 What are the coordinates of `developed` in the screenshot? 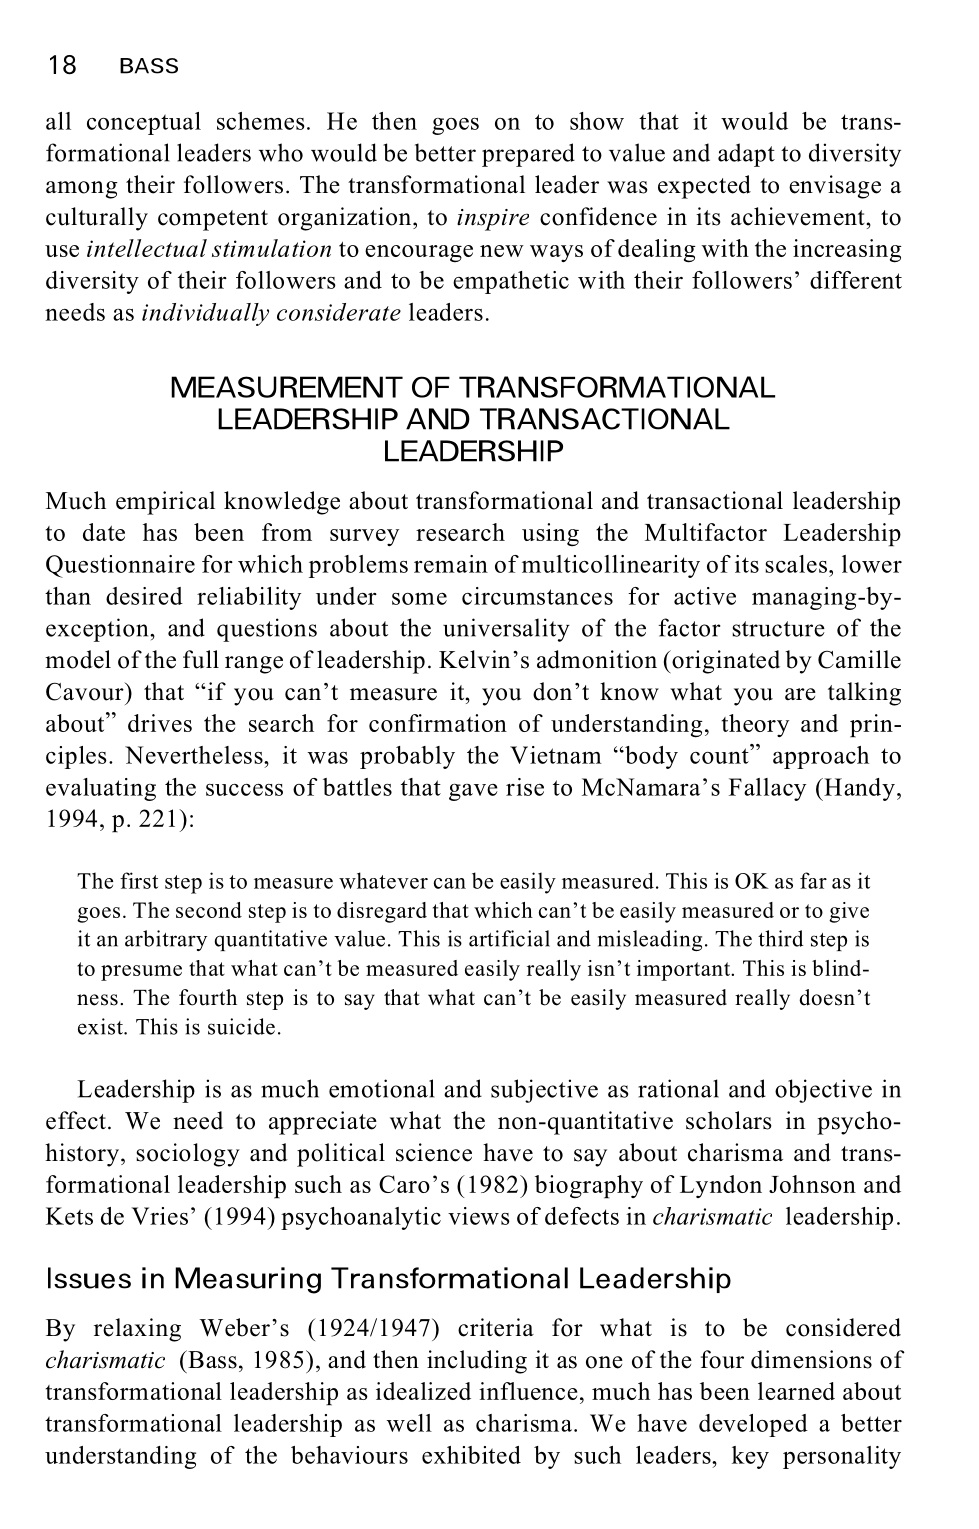 It's located at (753, 1425).
